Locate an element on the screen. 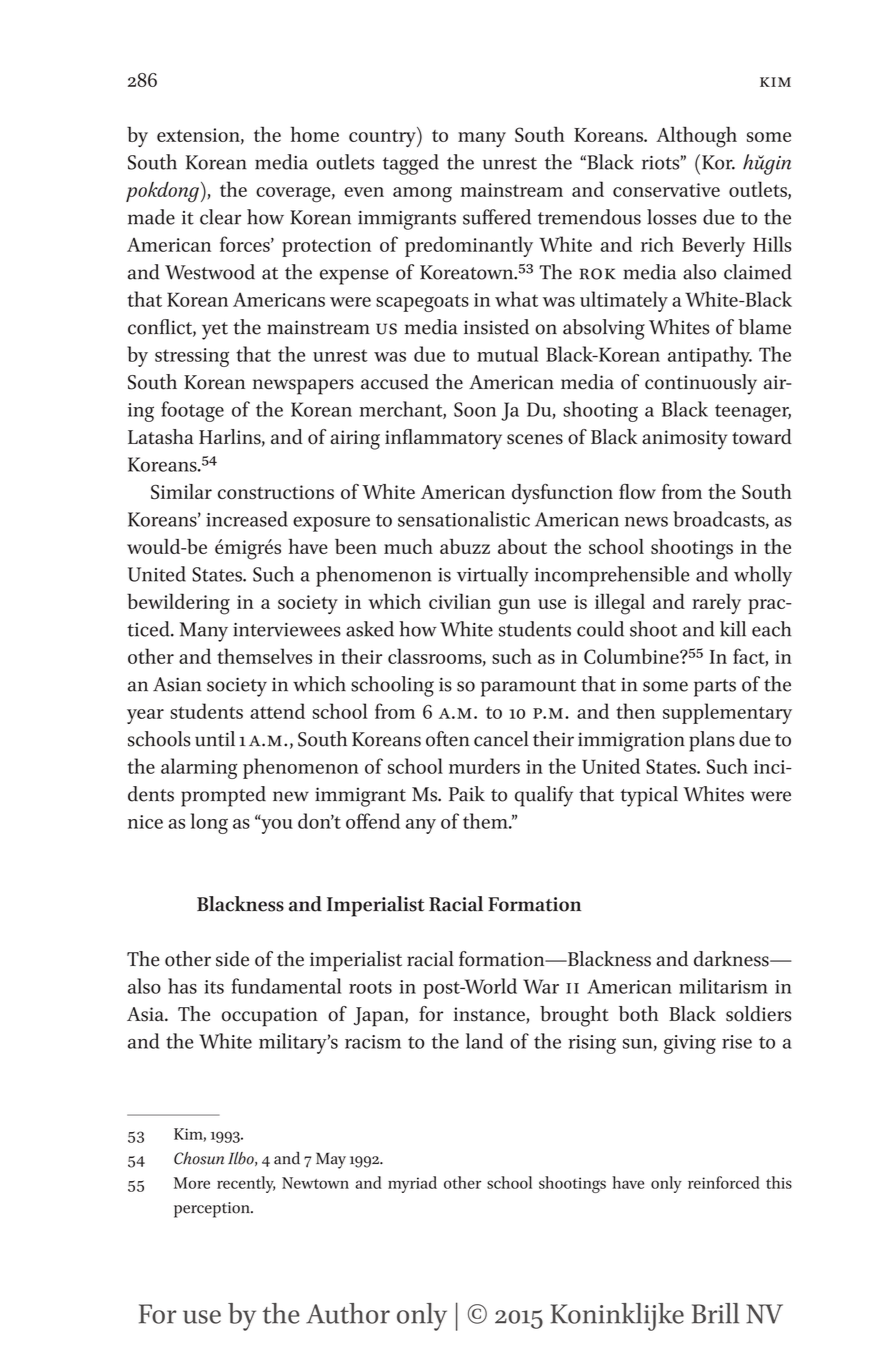 This screenshot has height=1359, width=896. Although is located at coordinates (696, 137).
